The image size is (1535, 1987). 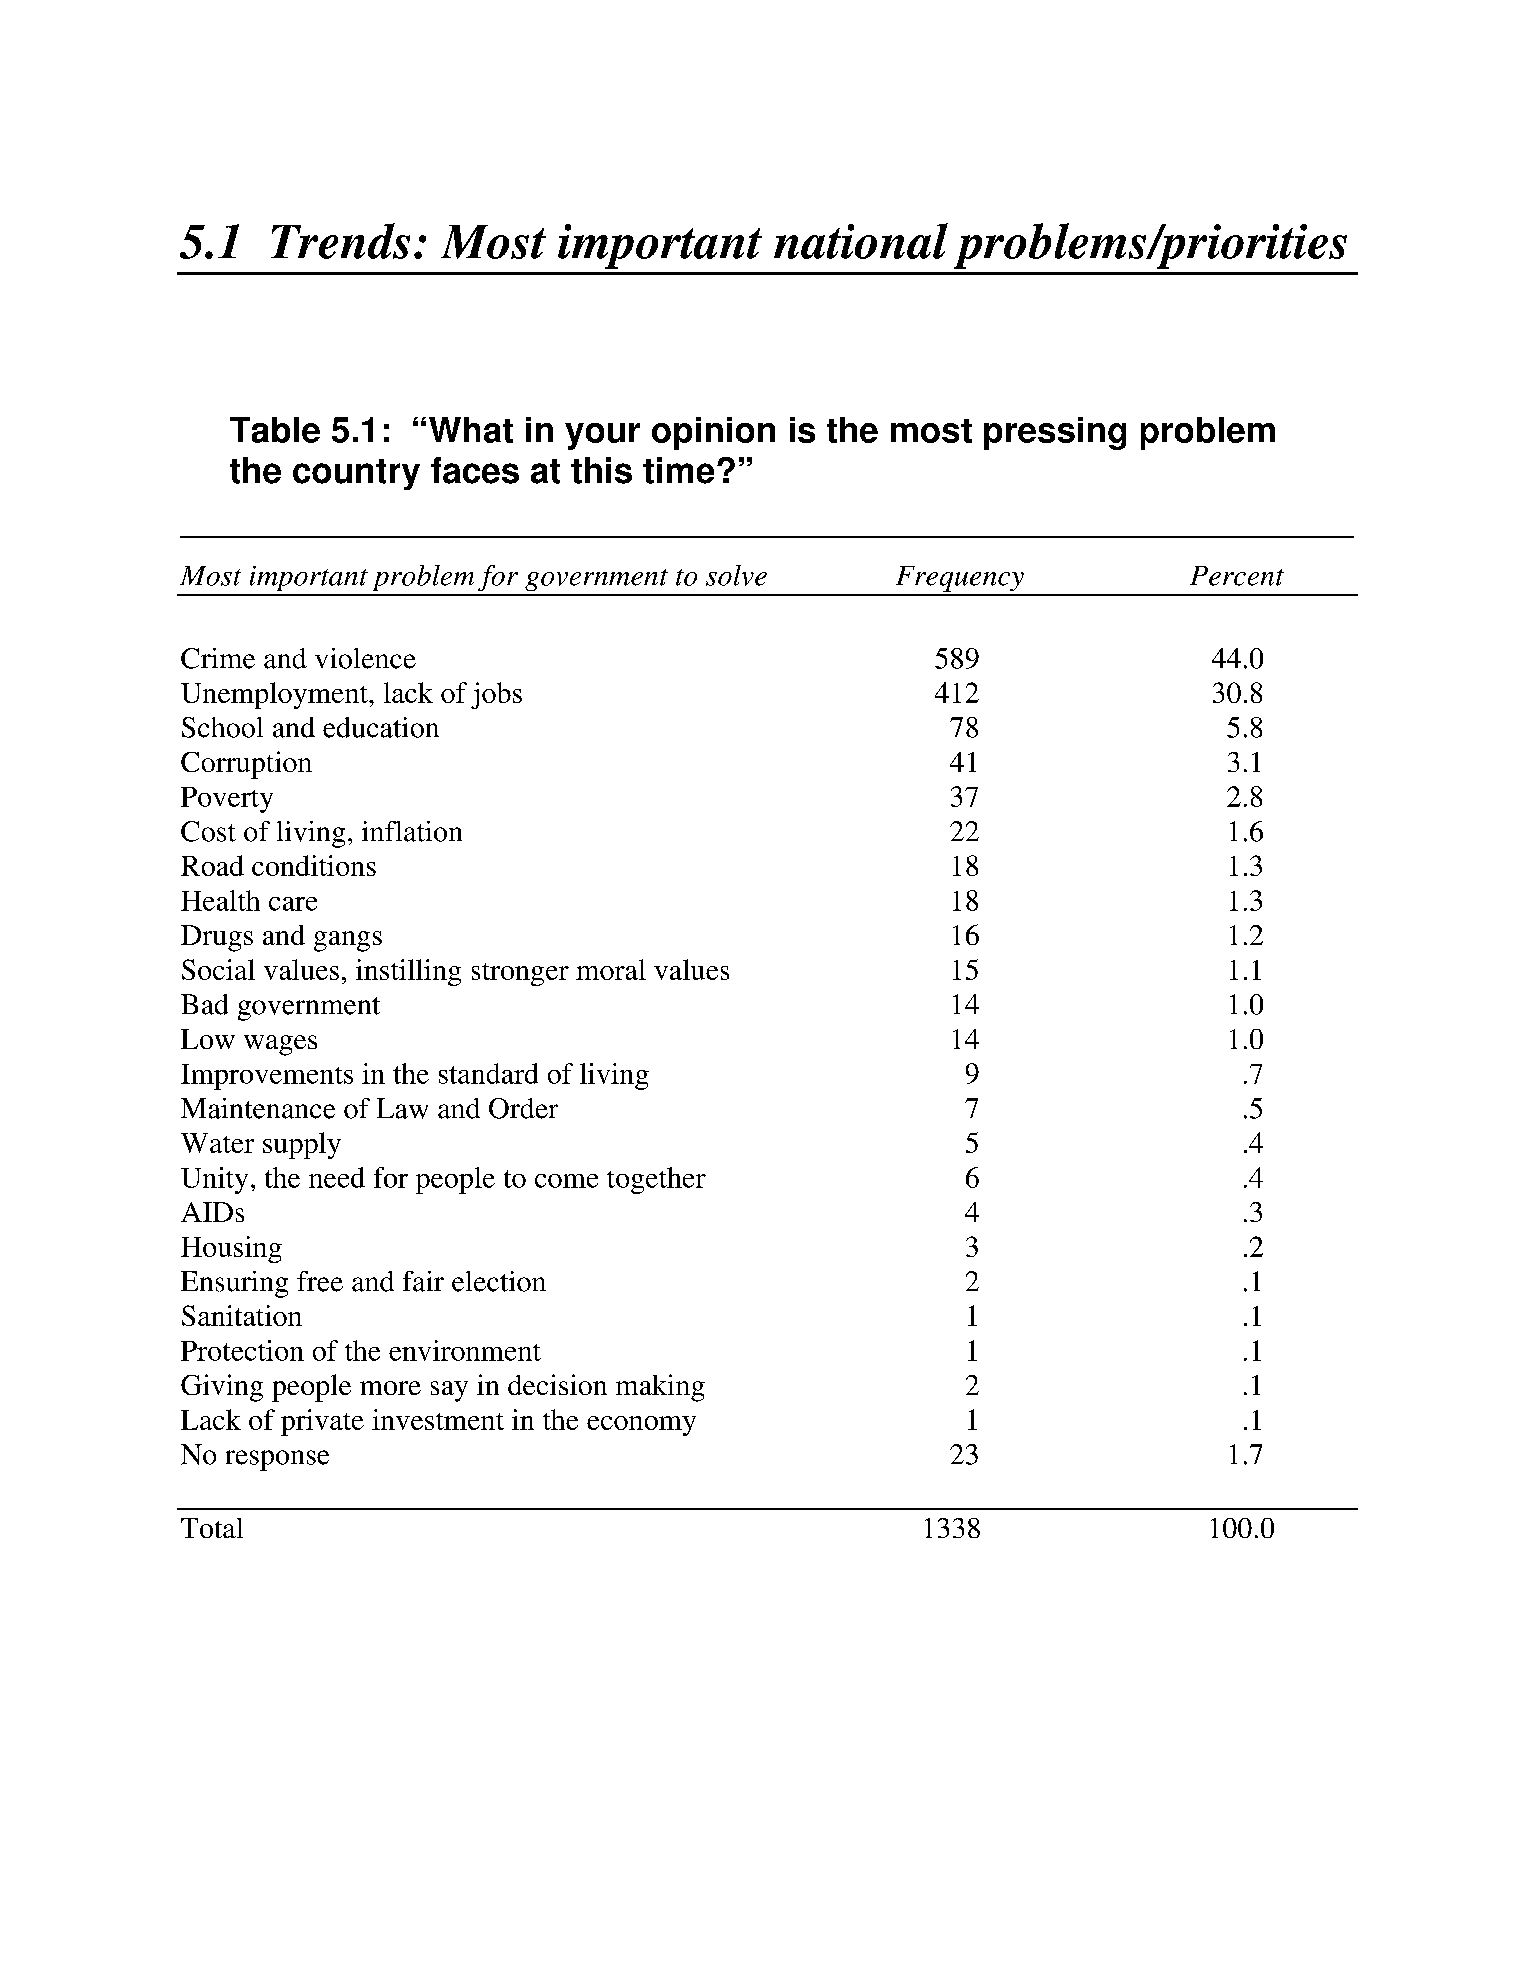 What do you see at coordinates (611, 969) in the image?
I see `moral` at bounding box center [611, 969].
